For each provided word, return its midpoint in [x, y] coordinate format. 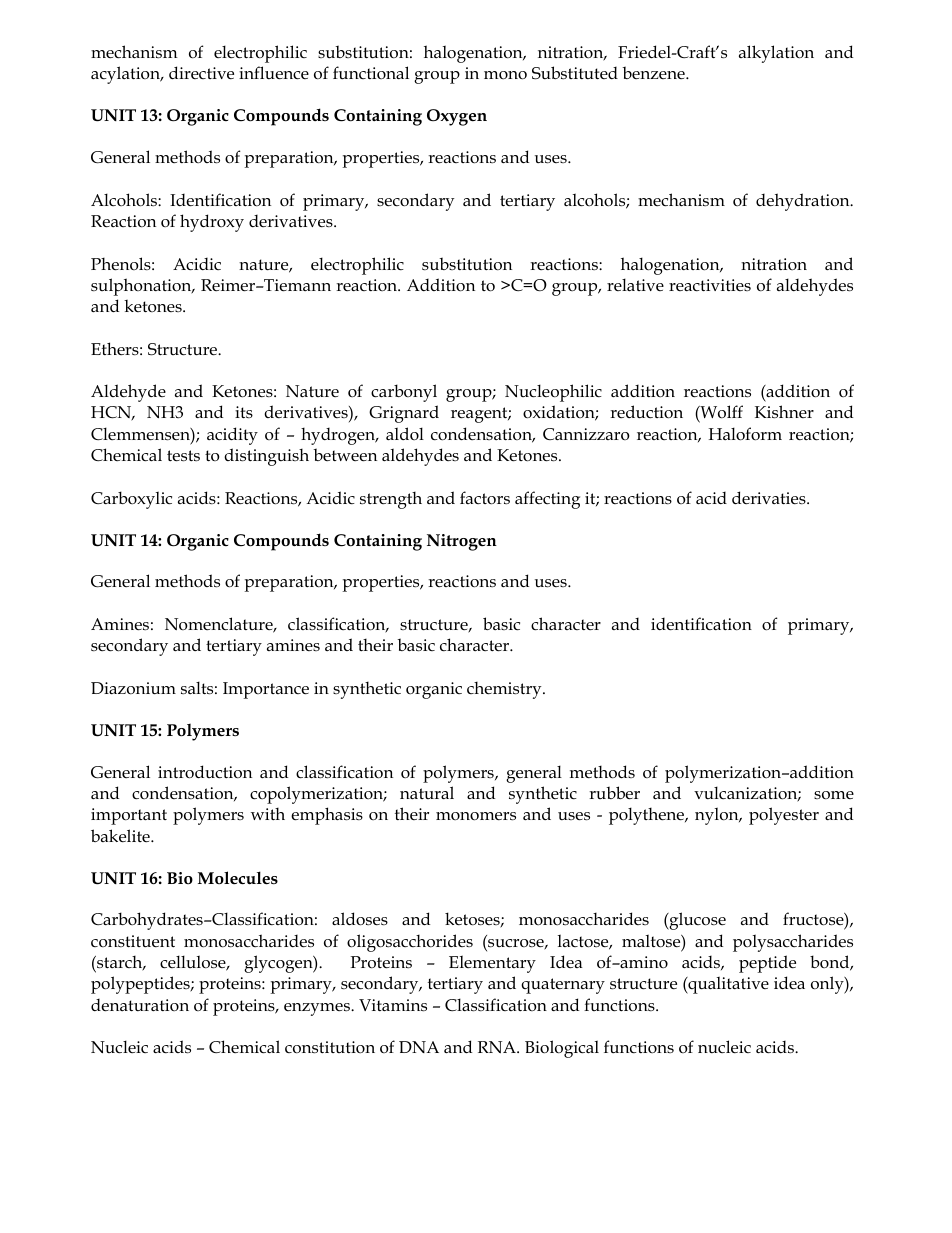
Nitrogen [462, 542]
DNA [419, 1047]
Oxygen [457, 117]
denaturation [140, 1005]
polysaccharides [793, 943]
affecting [547, 500]
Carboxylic [131, 500]
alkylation [776, 54]
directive [201, 73]
